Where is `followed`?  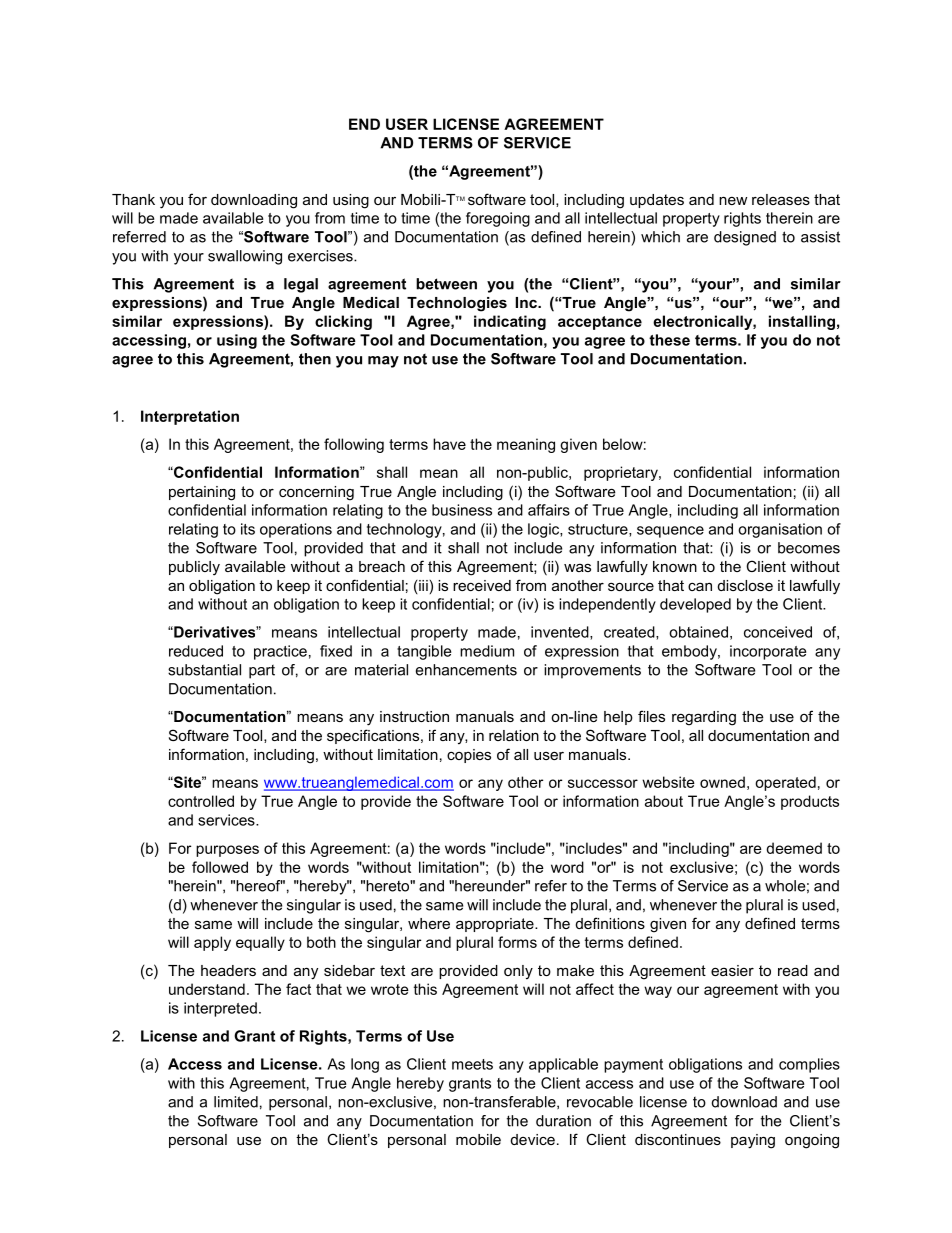 followed is located at coordinates (220, 867).
